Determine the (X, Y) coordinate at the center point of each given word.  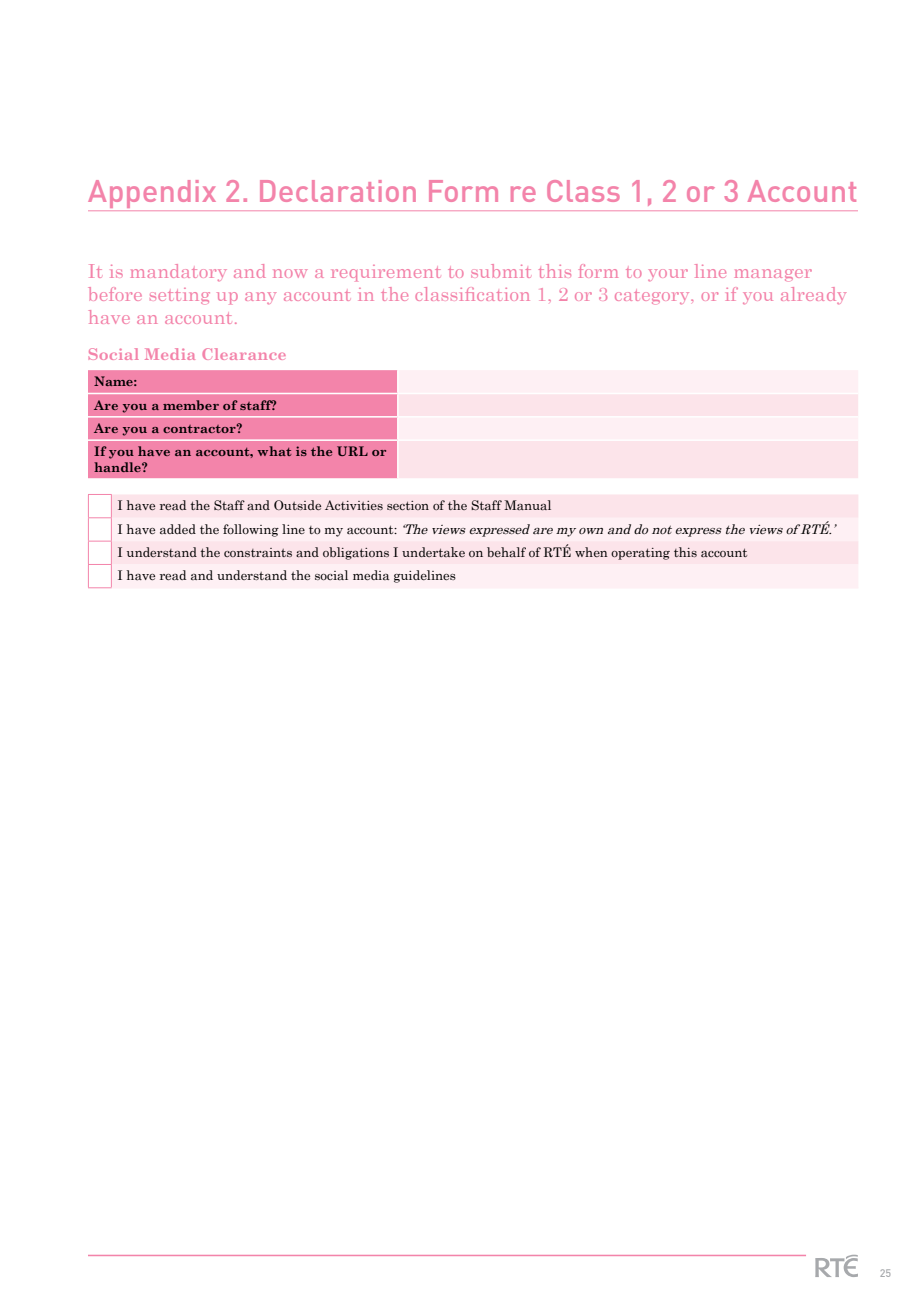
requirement (385, 273)
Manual (527, 505)
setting (180, 296)
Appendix (153, 195)
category (653, 297)
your (668, 275)
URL (352, 451)
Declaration (338, 191)
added (178, 529)
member (191, 405)
